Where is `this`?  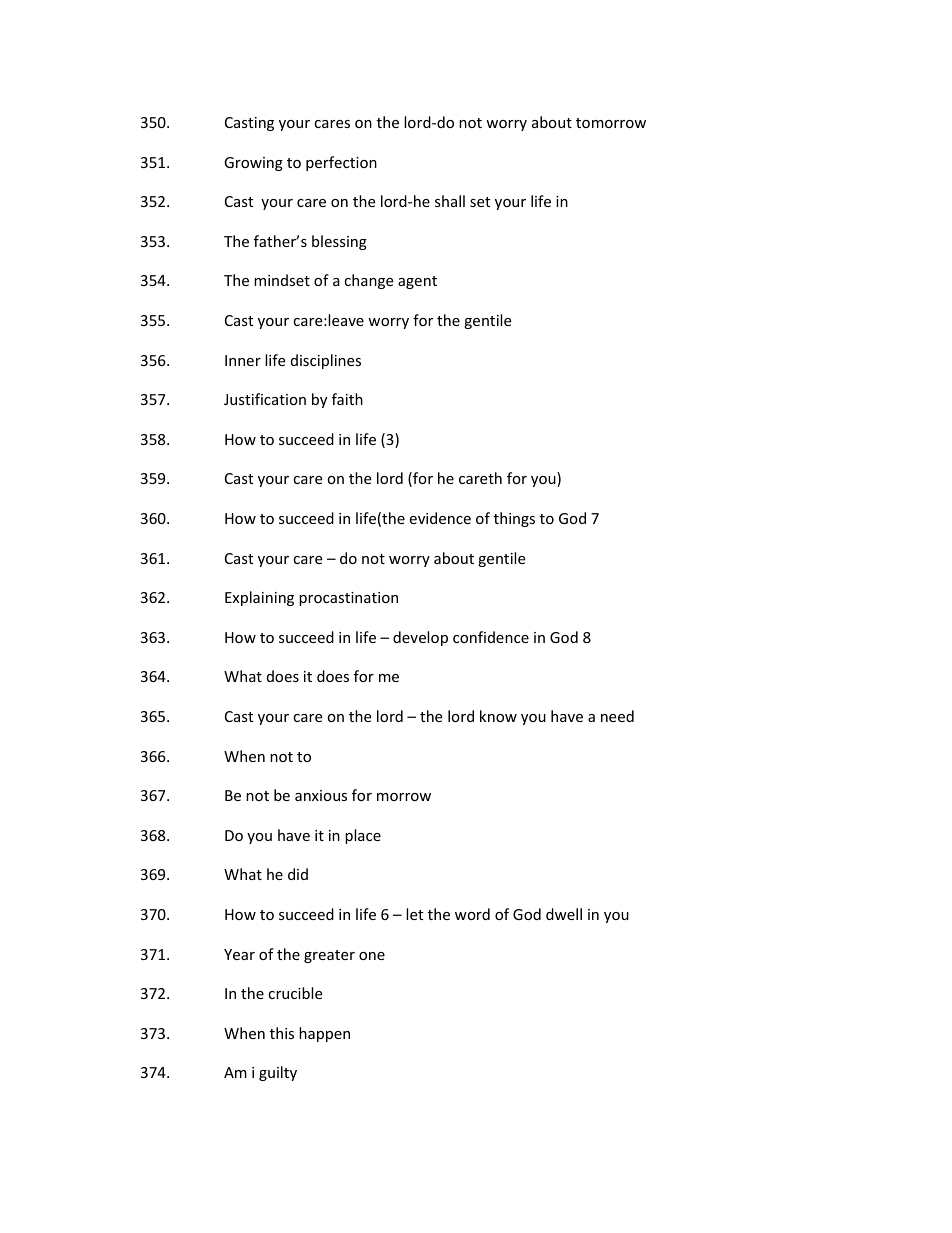
this is located at coordinates (282, 1033).
